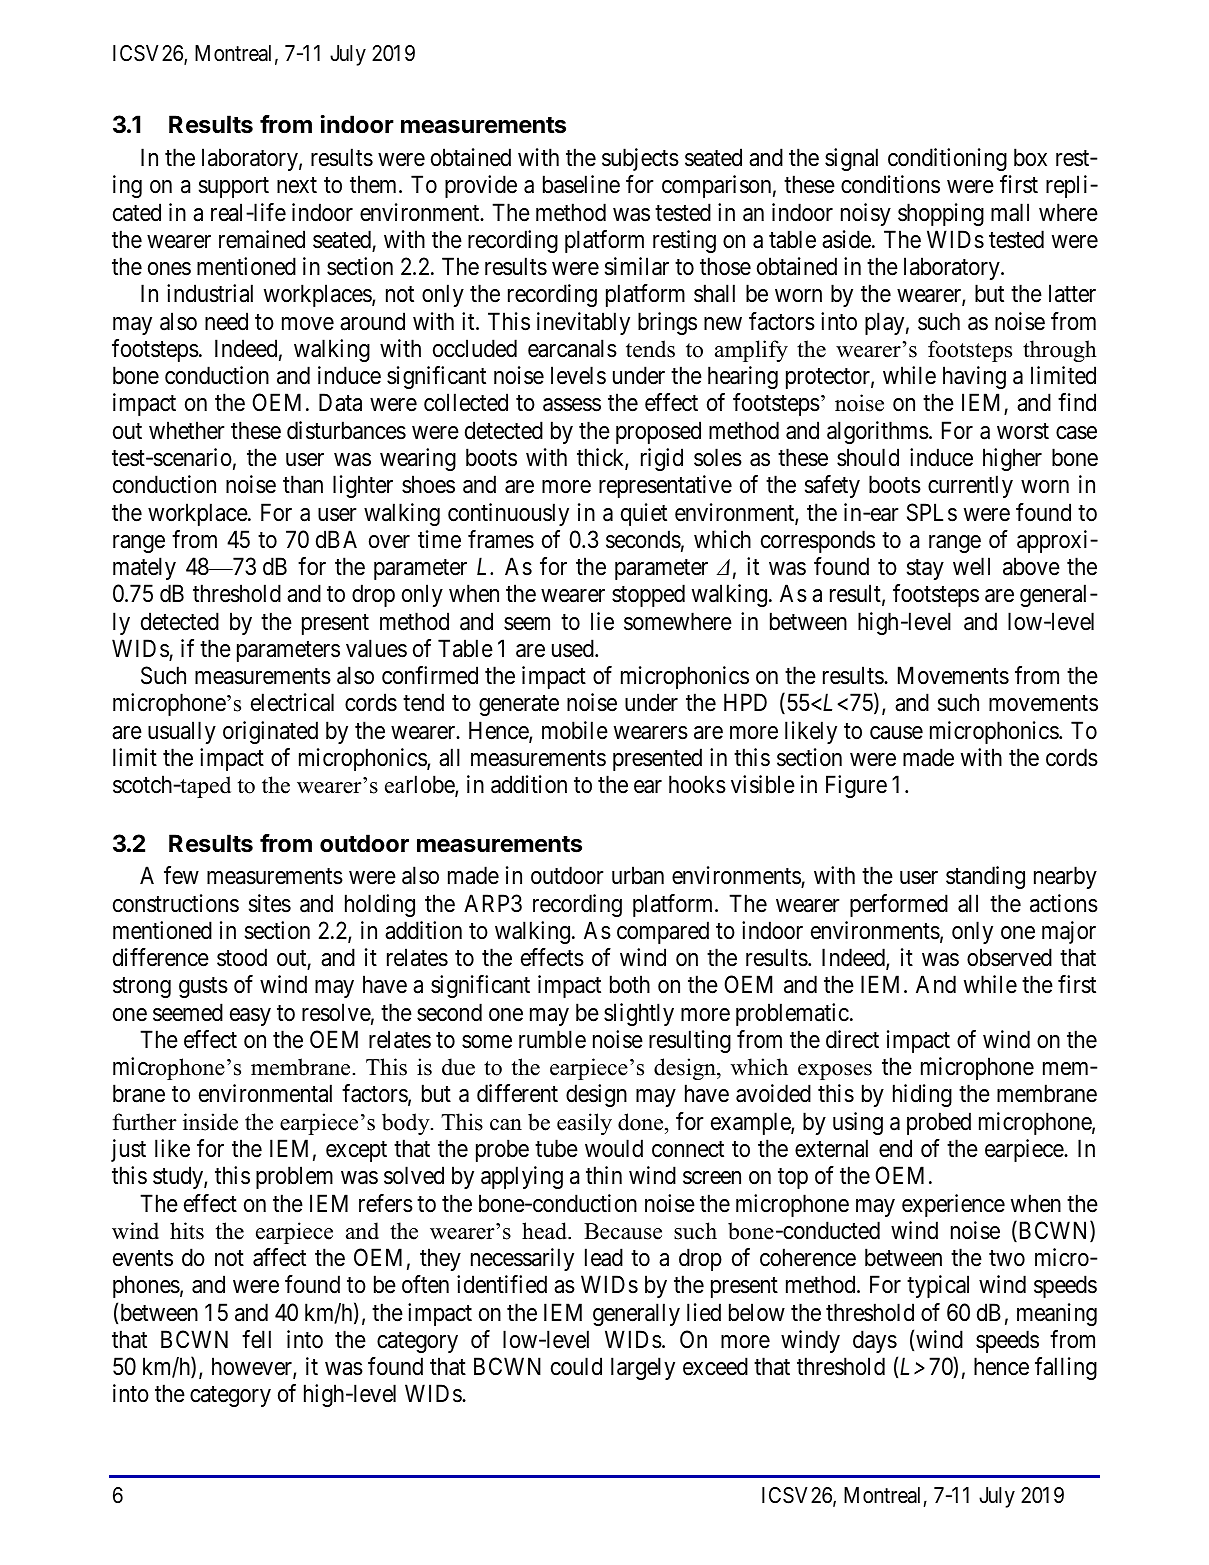 Image resolution: width=1209 pixels, height=1565 pixels. Describe the element at coordinates (941, 214) in the image. I see `shopping` at that location.
